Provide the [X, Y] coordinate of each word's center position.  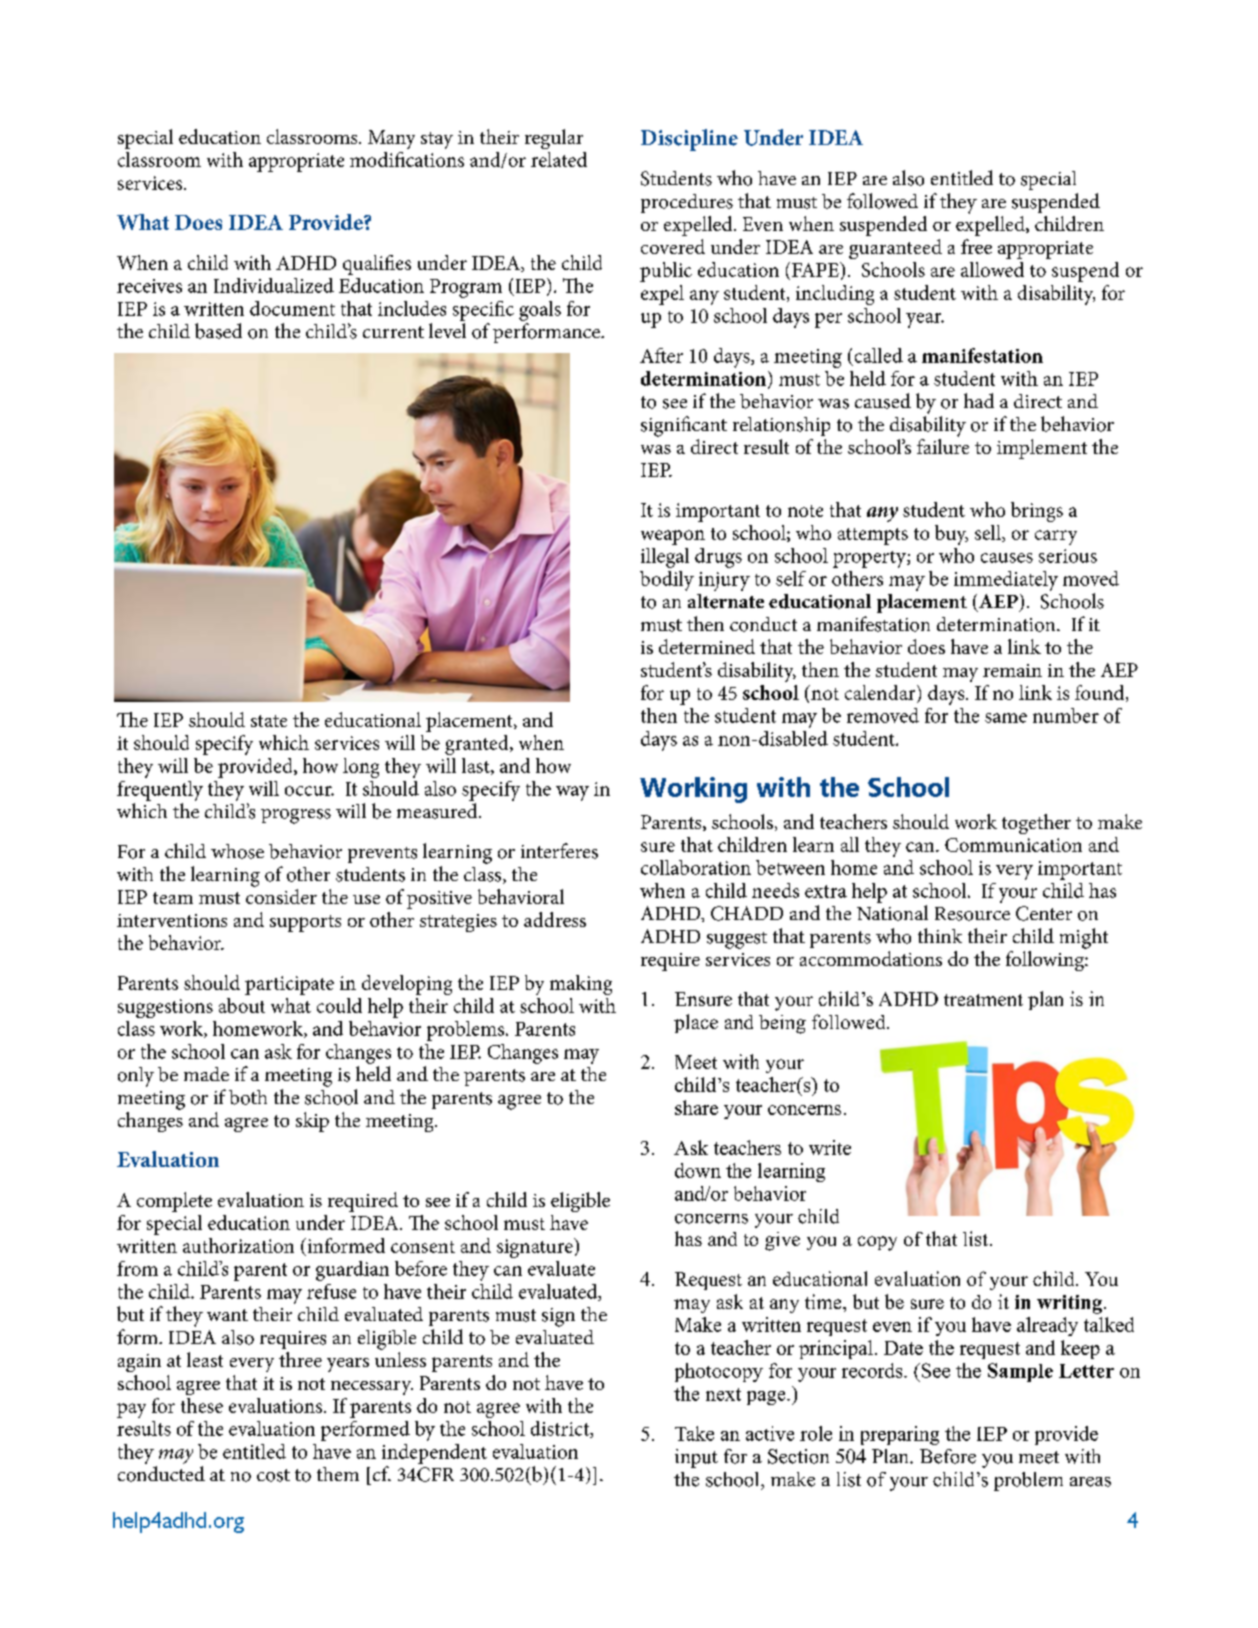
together [1036, 824]
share [696, 1107]
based [218, 331]
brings [1037, 512]
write [830, 1147]
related [559, 159]
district [561, 1429]
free [976, 246]
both [248, 1097]
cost [273, 1475]
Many [391, 139]
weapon [673, 537]
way [572, 793]
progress [296, 816]
